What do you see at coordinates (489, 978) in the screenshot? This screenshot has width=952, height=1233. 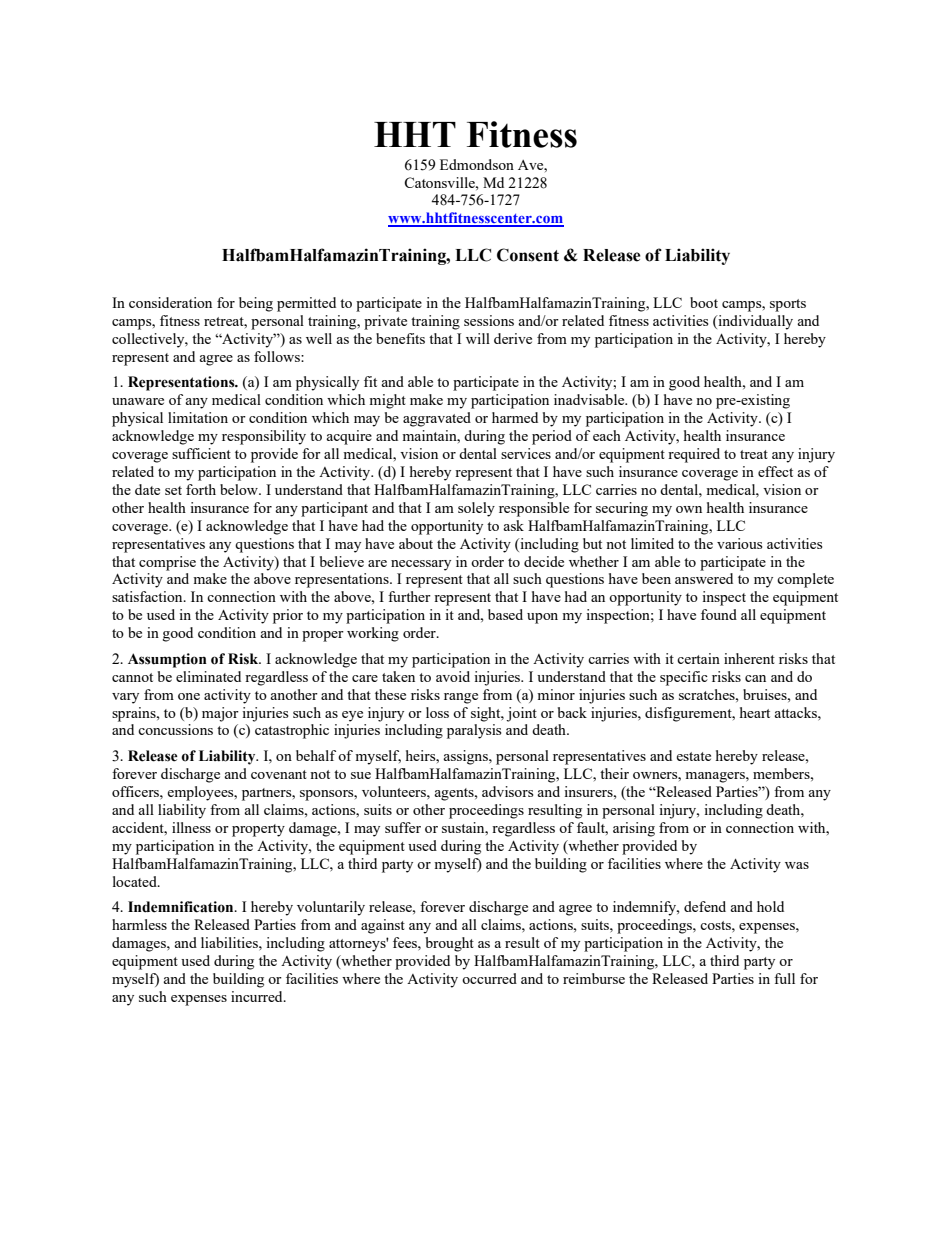 I see `occurred` at bounding box center [489, 978].
